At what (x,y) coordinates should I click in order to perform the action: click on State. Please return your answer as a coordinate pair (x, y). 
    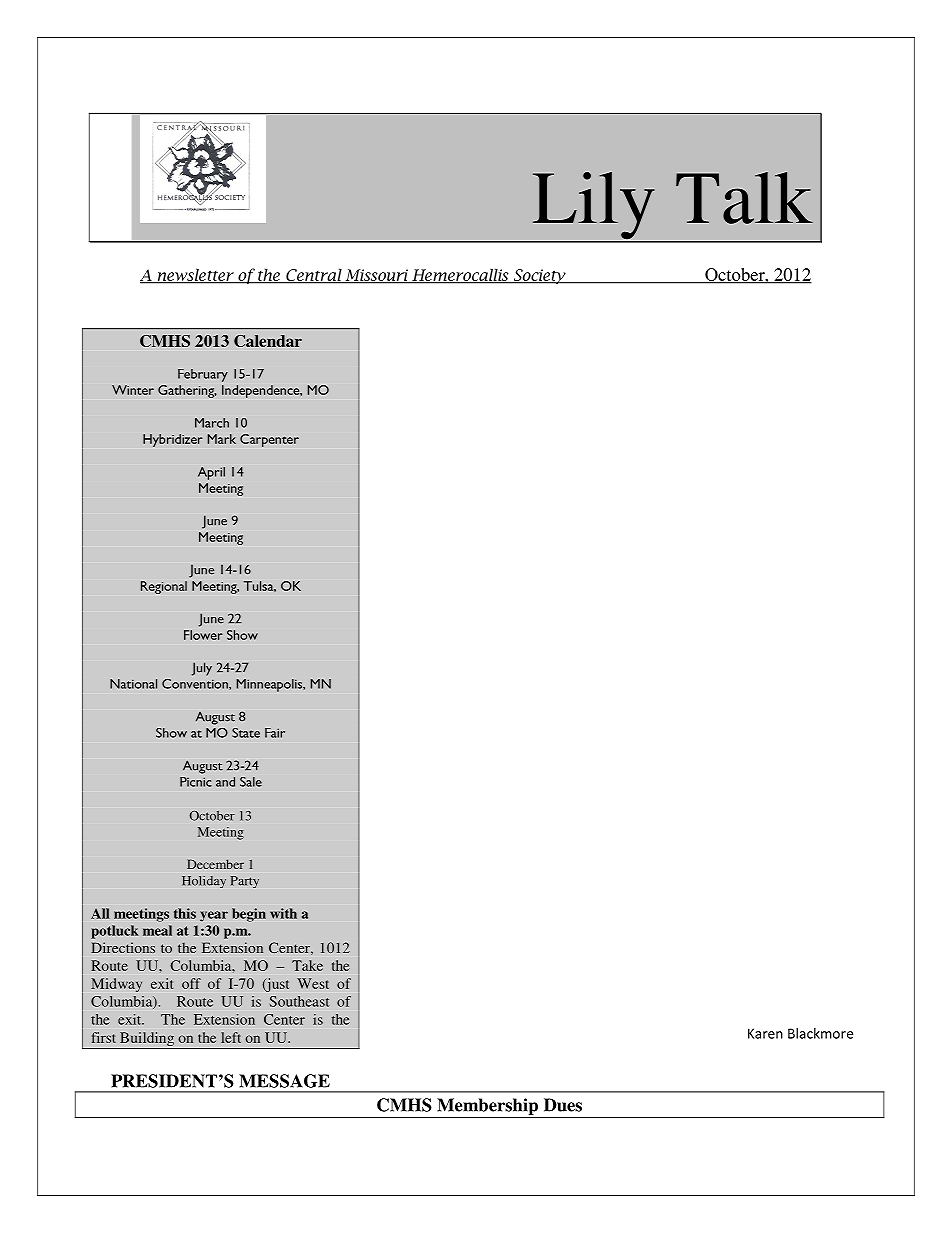
    Looking at the image, I should click on (246, 733).
